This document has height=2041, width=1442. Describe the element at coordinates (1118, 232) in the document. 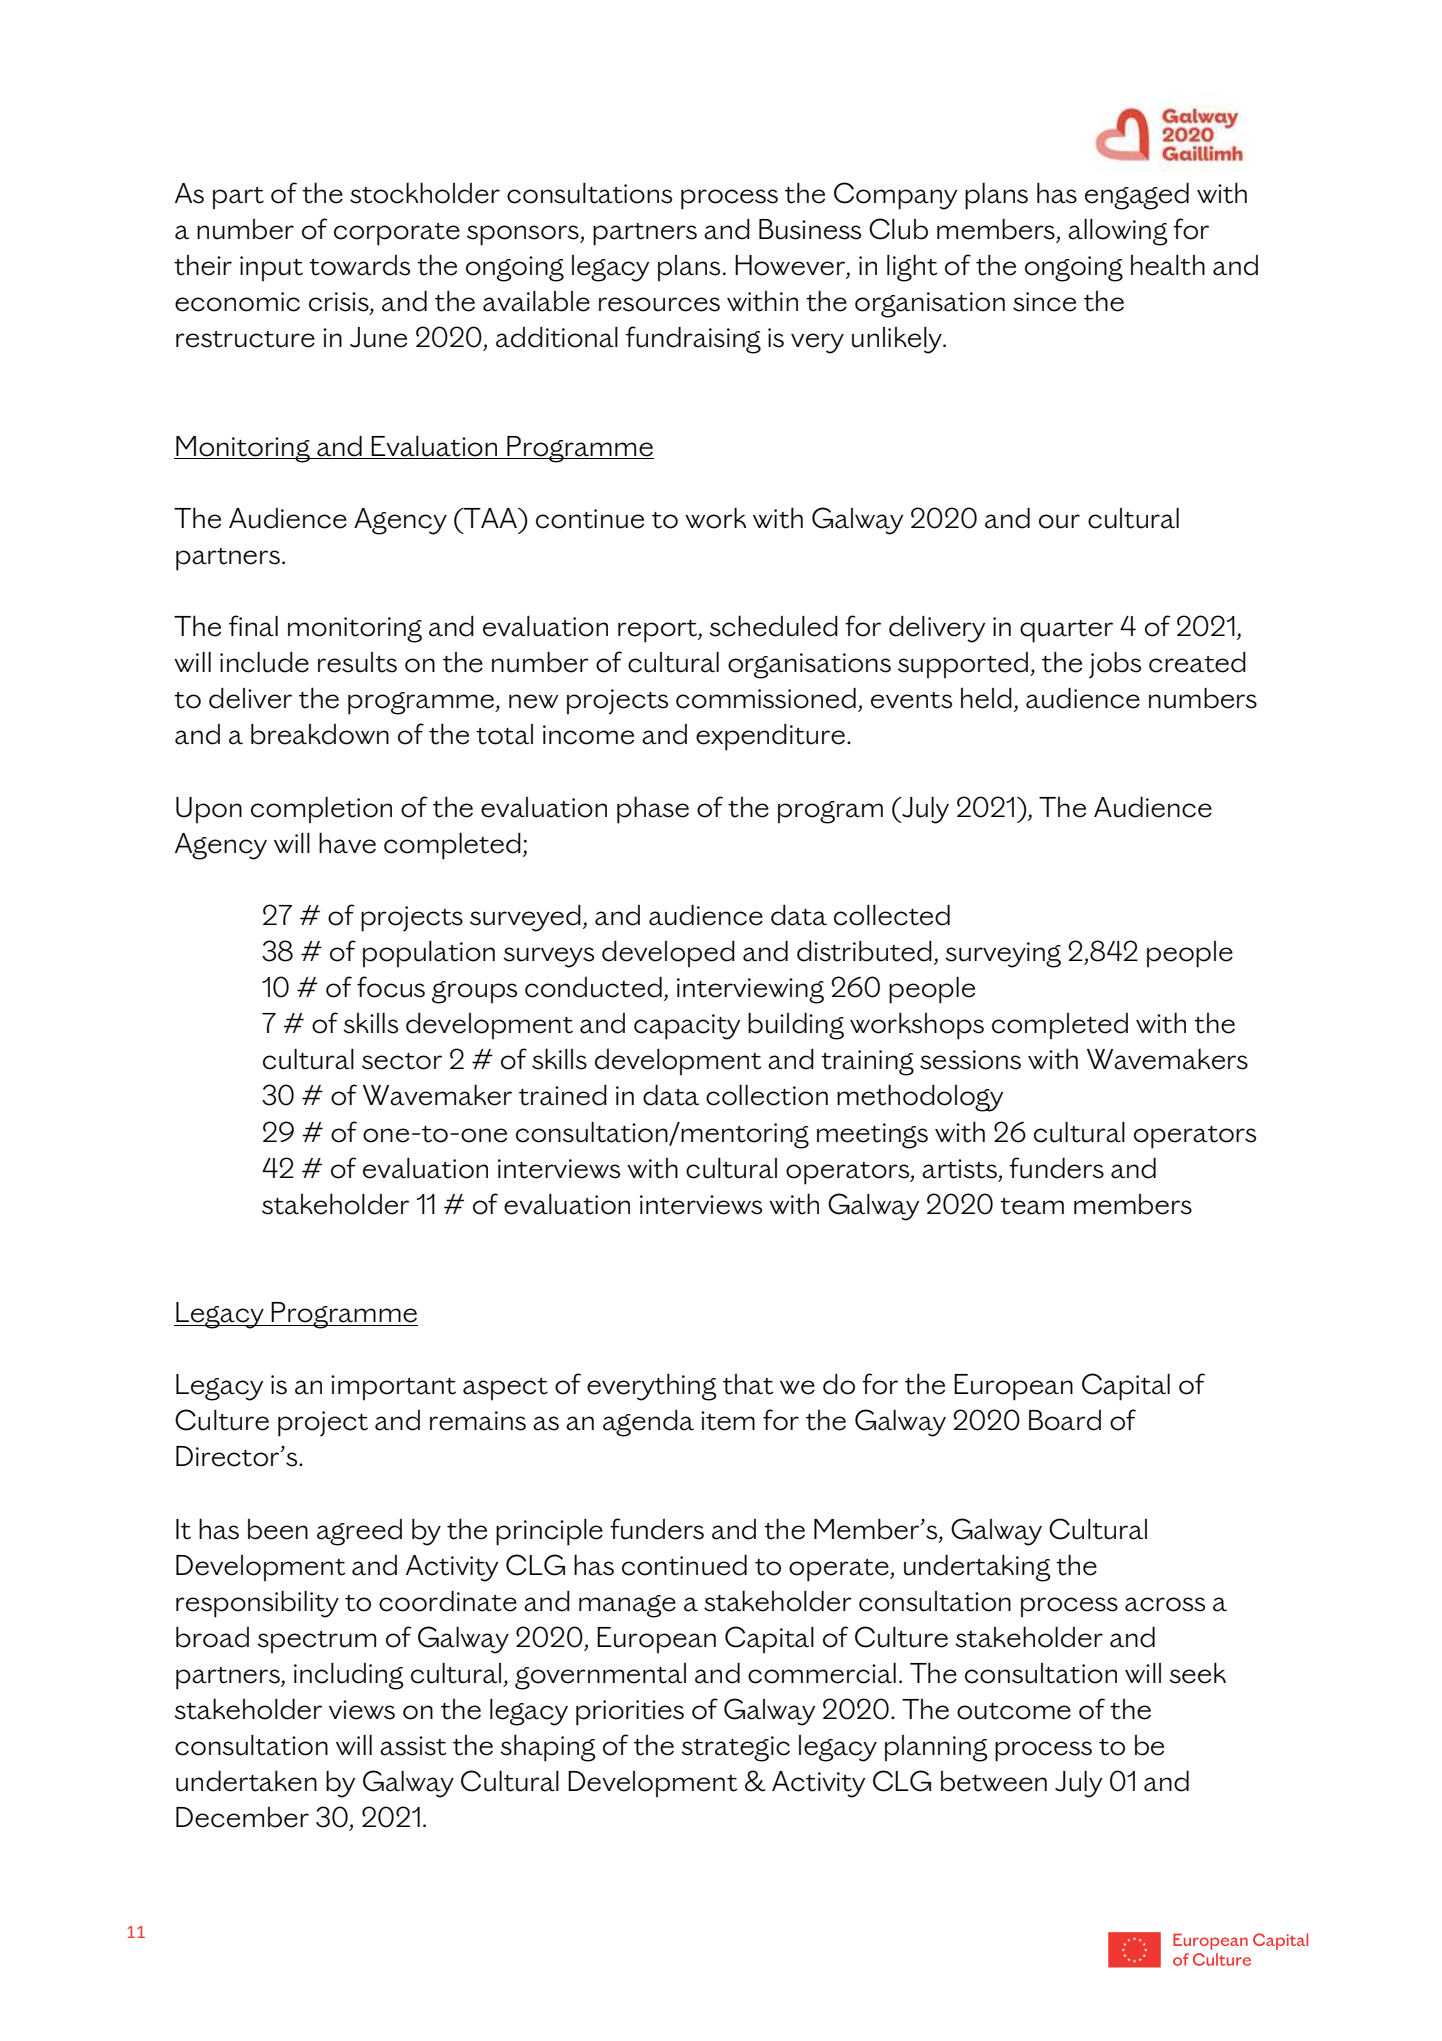

I see `allowing` at that location.
